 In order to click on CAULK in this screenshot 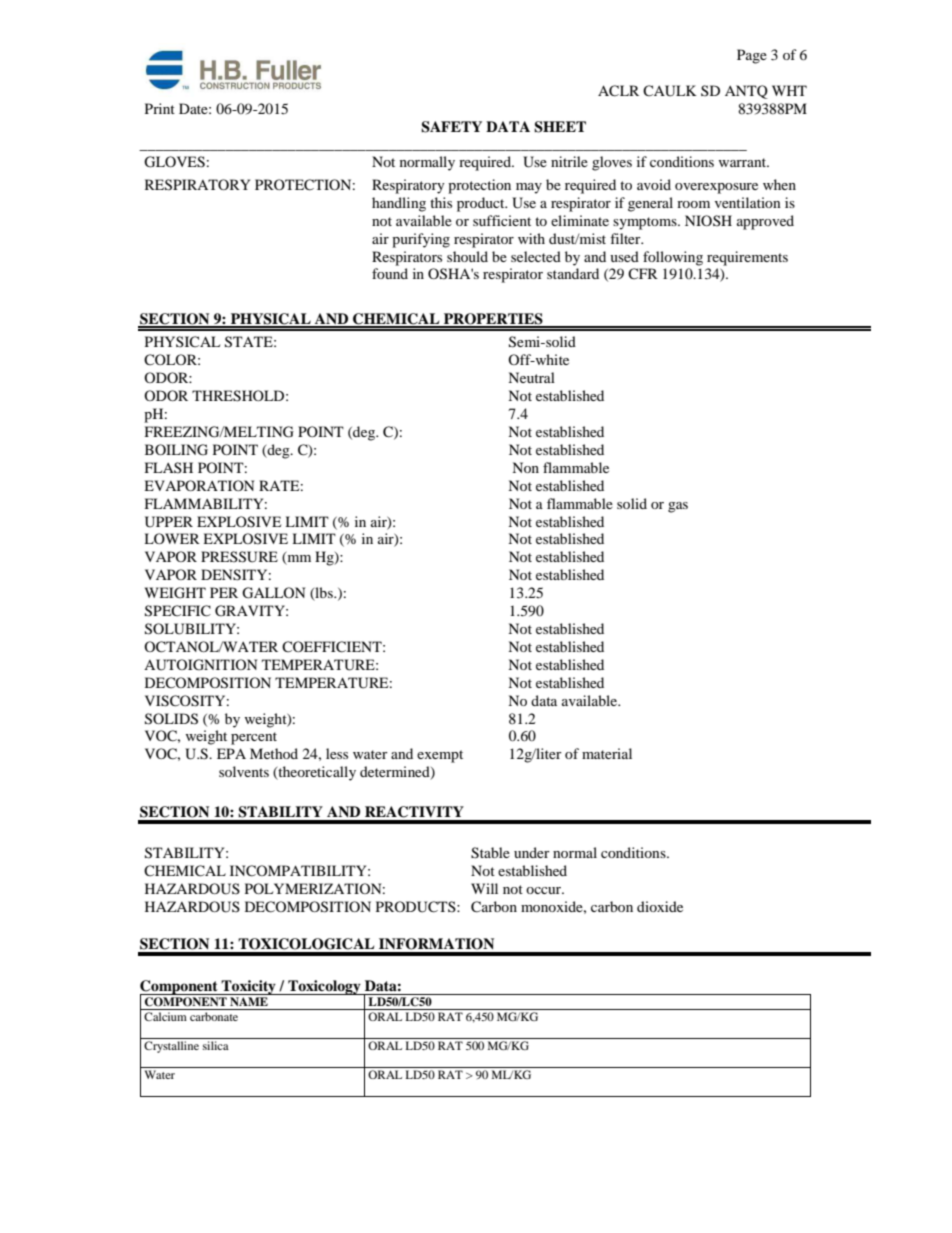, I will do `click(670, 91)`.
